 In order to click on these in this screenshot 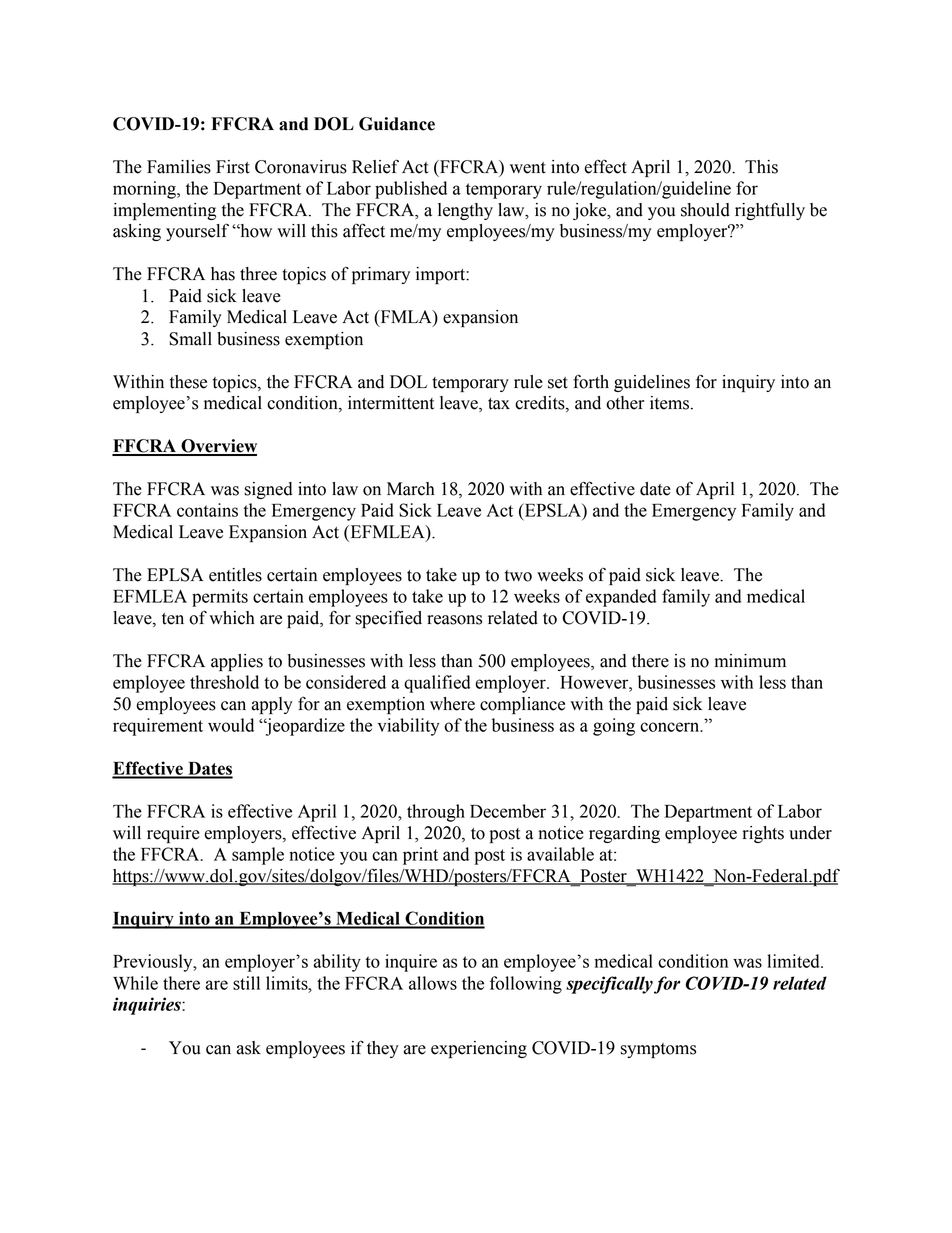, I will do `click(188, 382)`.
